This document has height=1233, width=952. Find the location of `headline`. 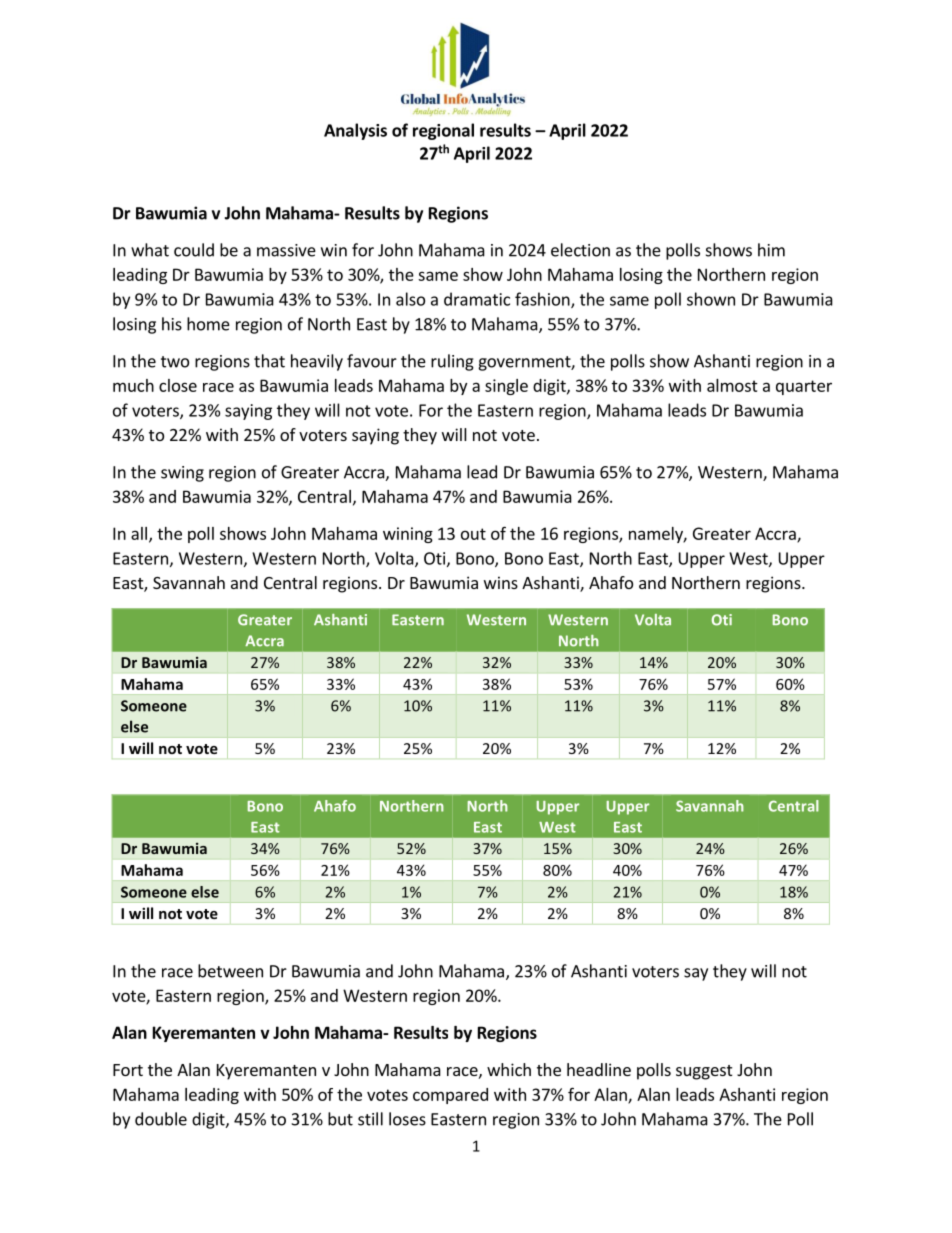

headline is located at coordinates (599, 1069).
